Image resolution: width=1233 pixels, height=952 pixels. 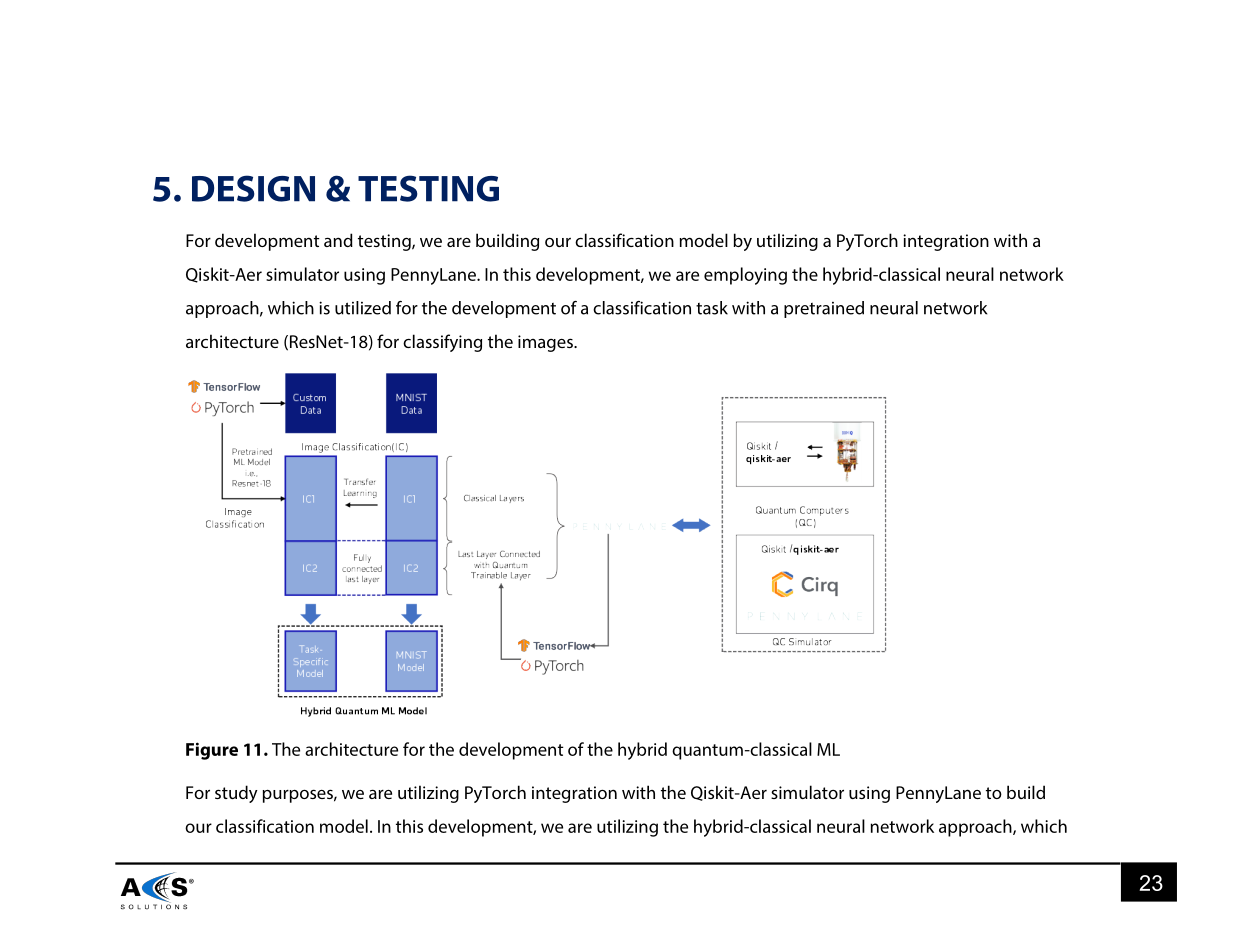 What do you see at coordinates (236, 794) in the page?
I see `study` at bounding box center [236, 794].
